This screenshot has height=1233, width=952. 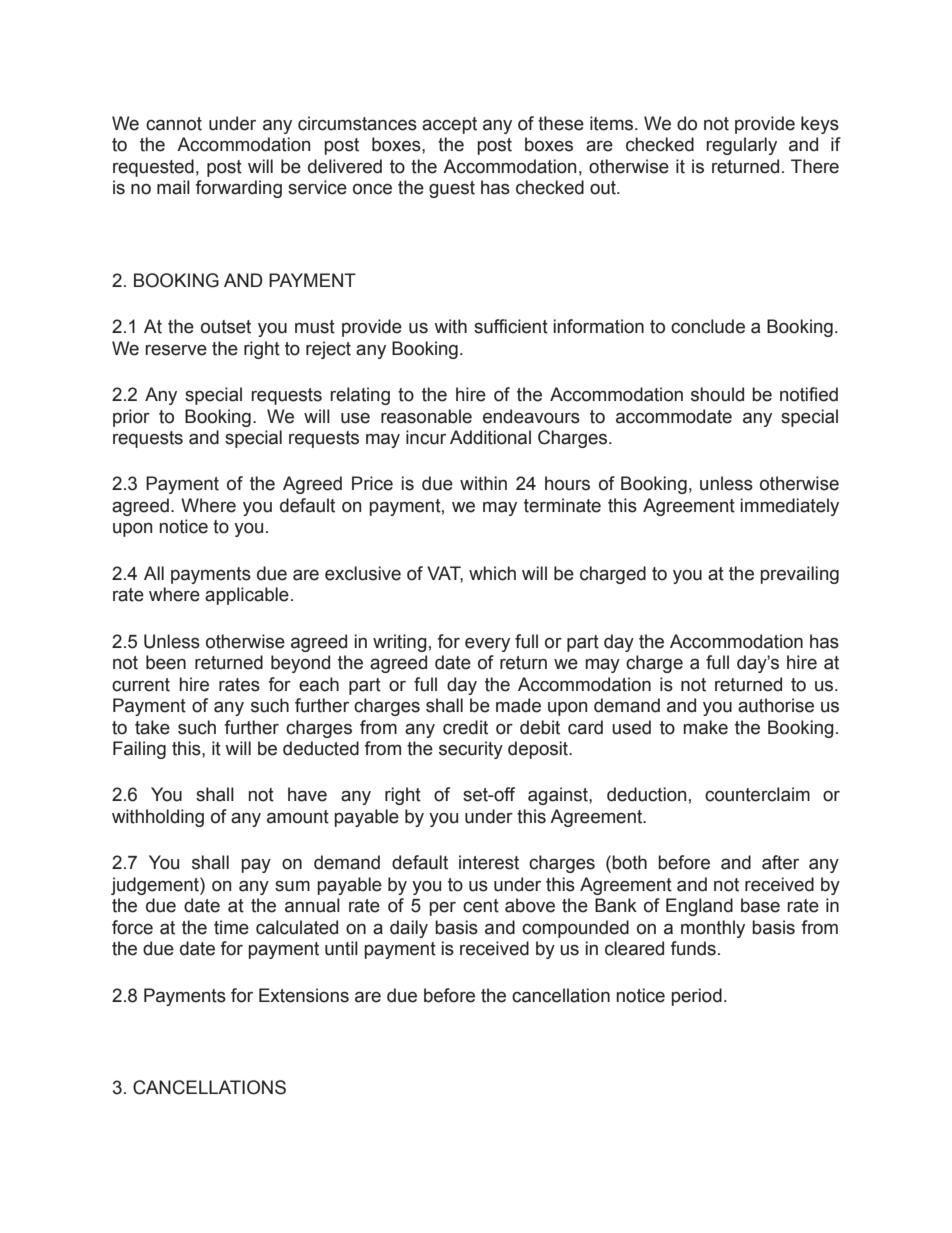 I want to click on accept, so click(x=449, y=125).
